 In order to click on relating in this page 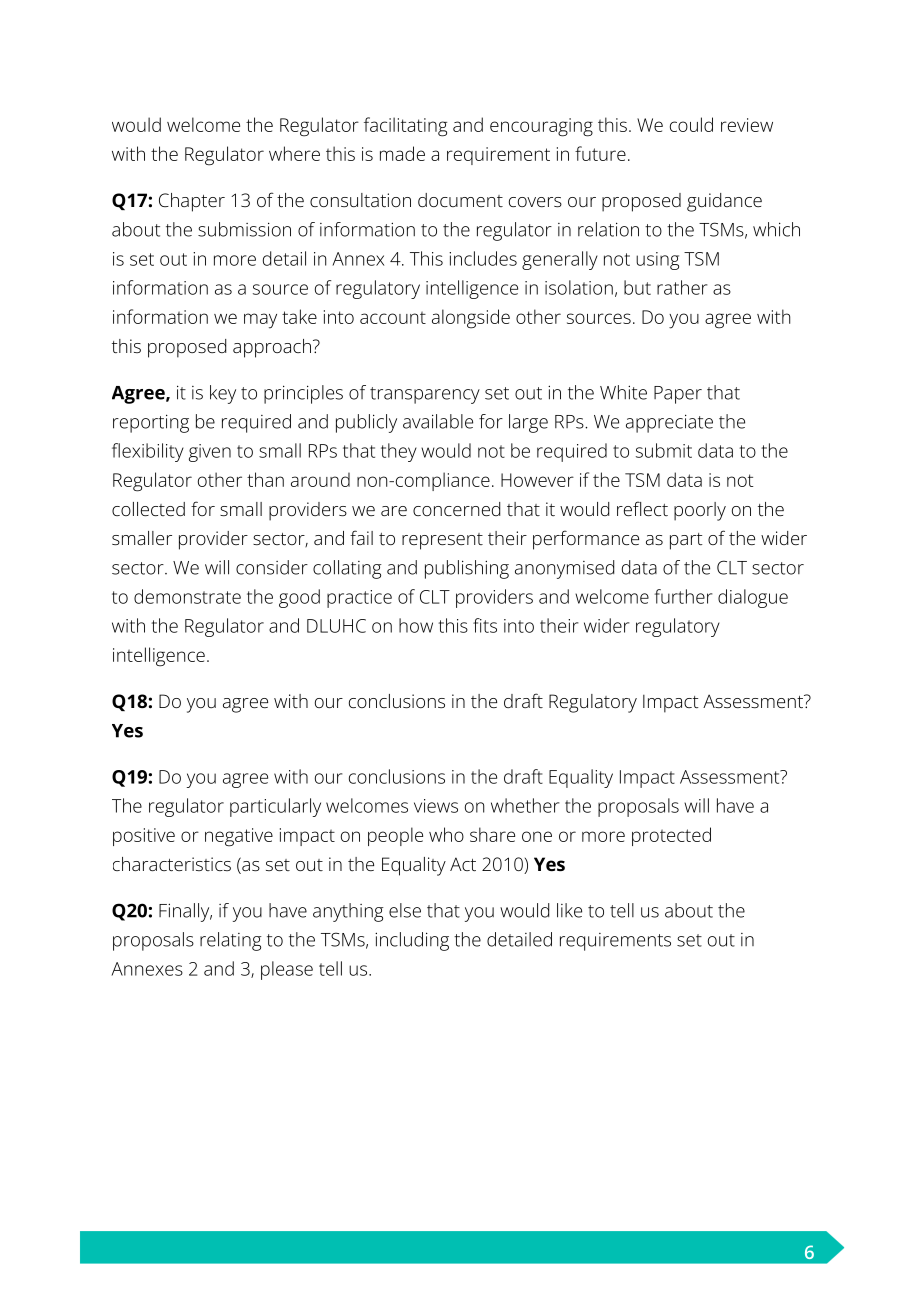, I will do `click(231, 941)`.
